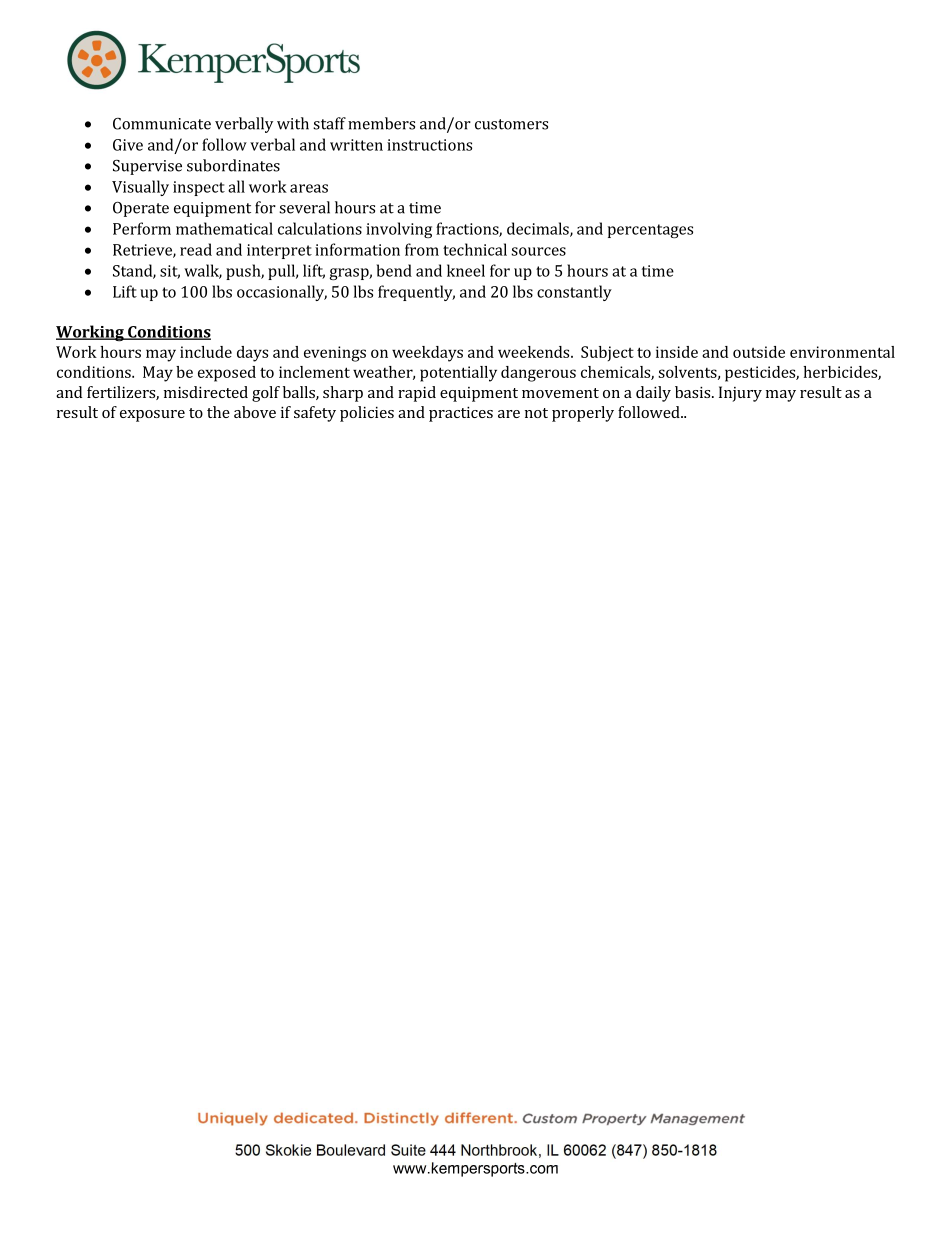 The width and height of the screenshot is (952, 1233). What do you see at coordinates (499, 1150) in the screenshot?
I see `Northbrook` at bounding box center [499, 1150].
